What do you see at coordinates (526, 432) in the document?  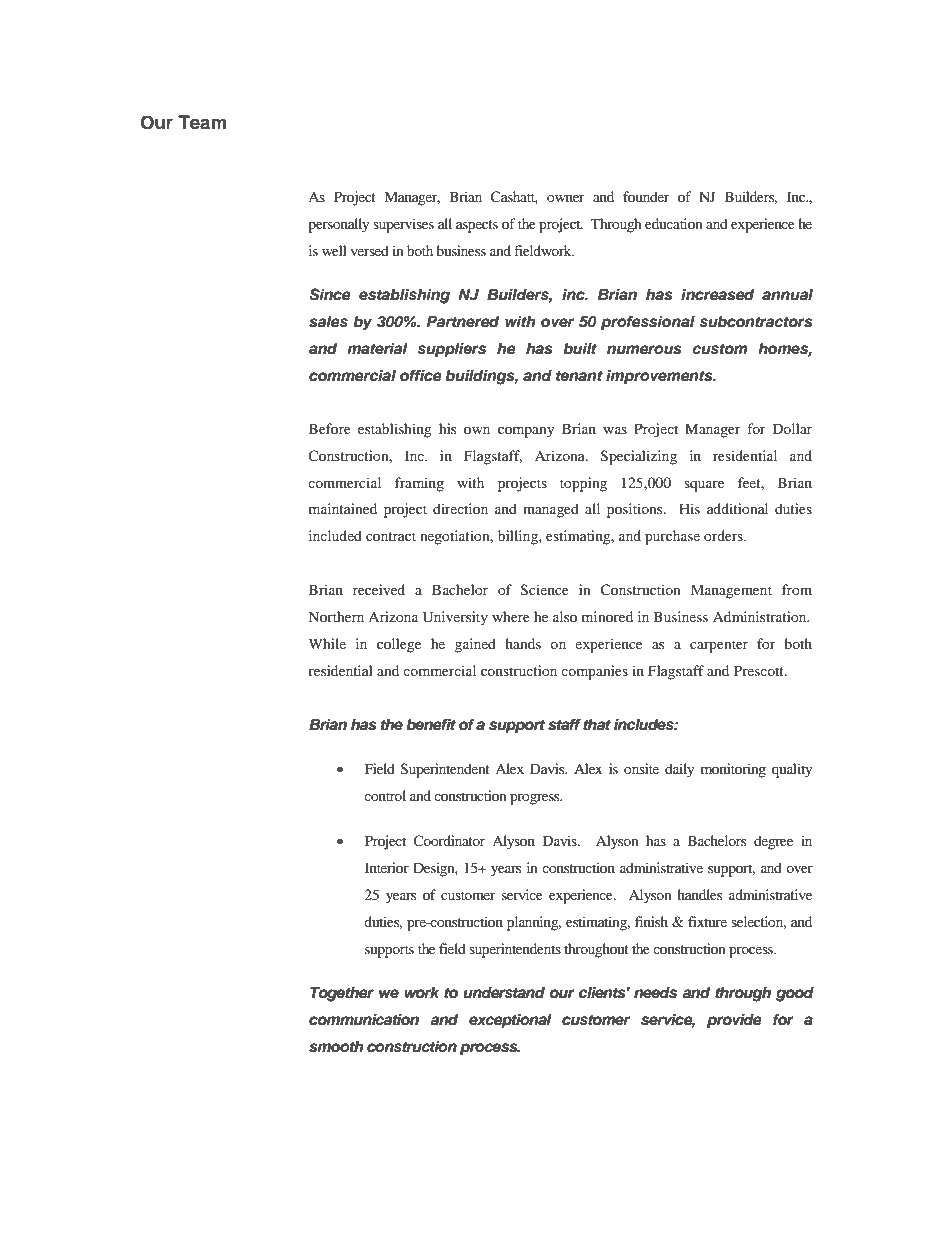 I see `company` at bounding box center [526, 432].
